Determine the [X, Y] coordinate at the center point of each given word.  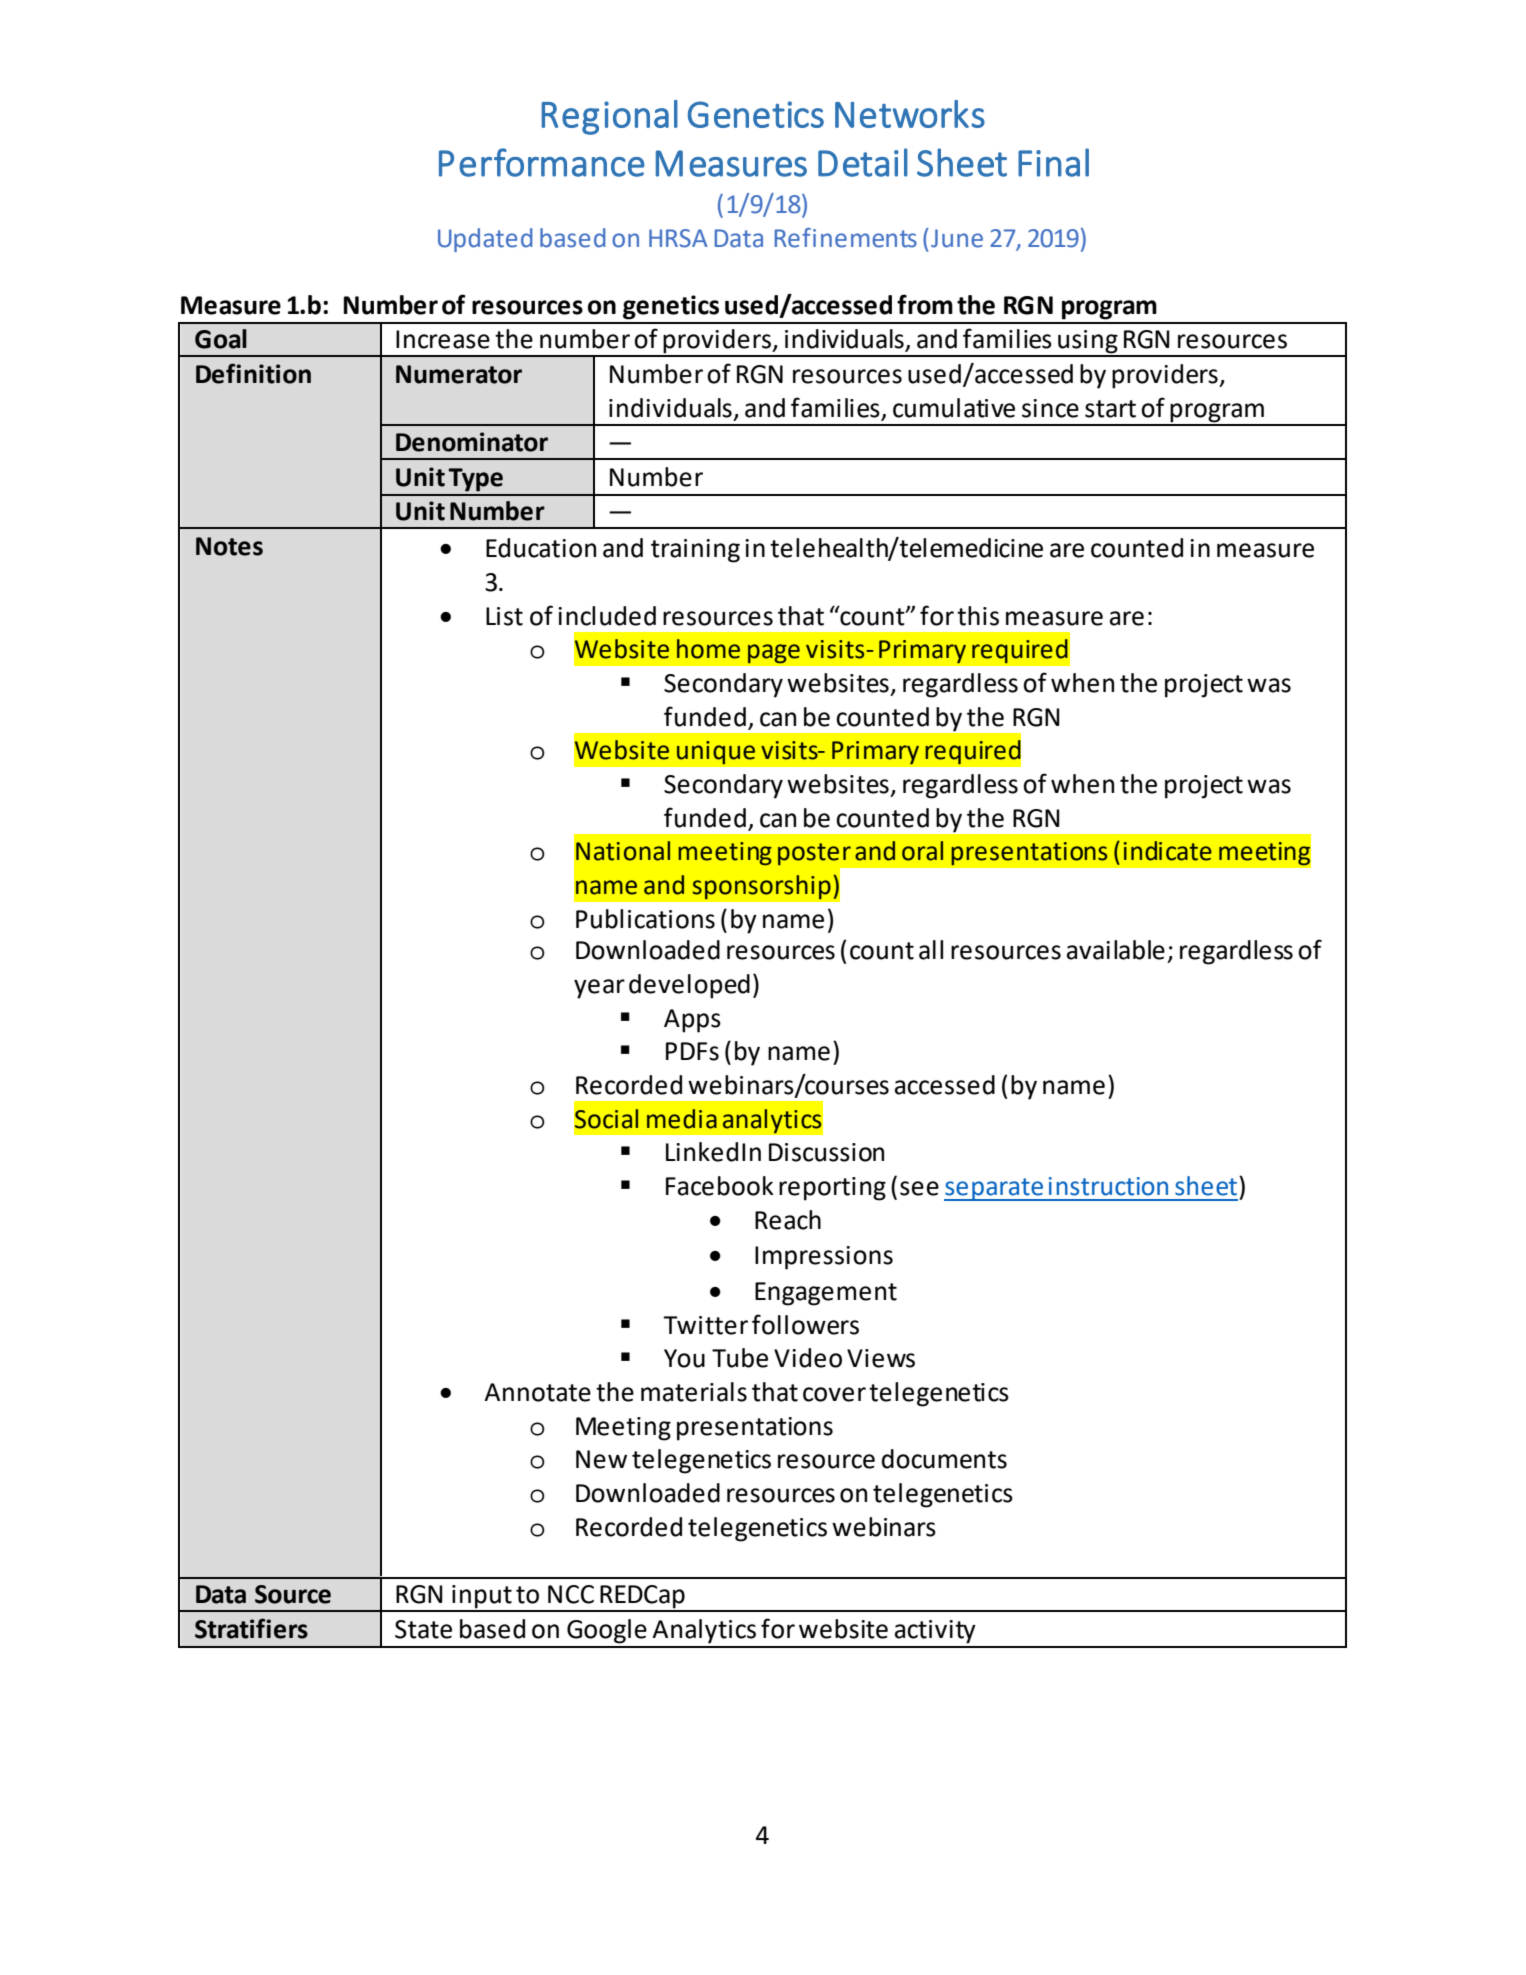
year [599, 989]
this [978, 616]
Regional [609, 117]
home [708, 649]
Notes [229, 546]
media [682, 1119]
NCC [571, 1594]
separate [994, 1189]
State [423, 1629]
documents [944, 1459]
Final [1053, 162]
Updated [485, 240]
